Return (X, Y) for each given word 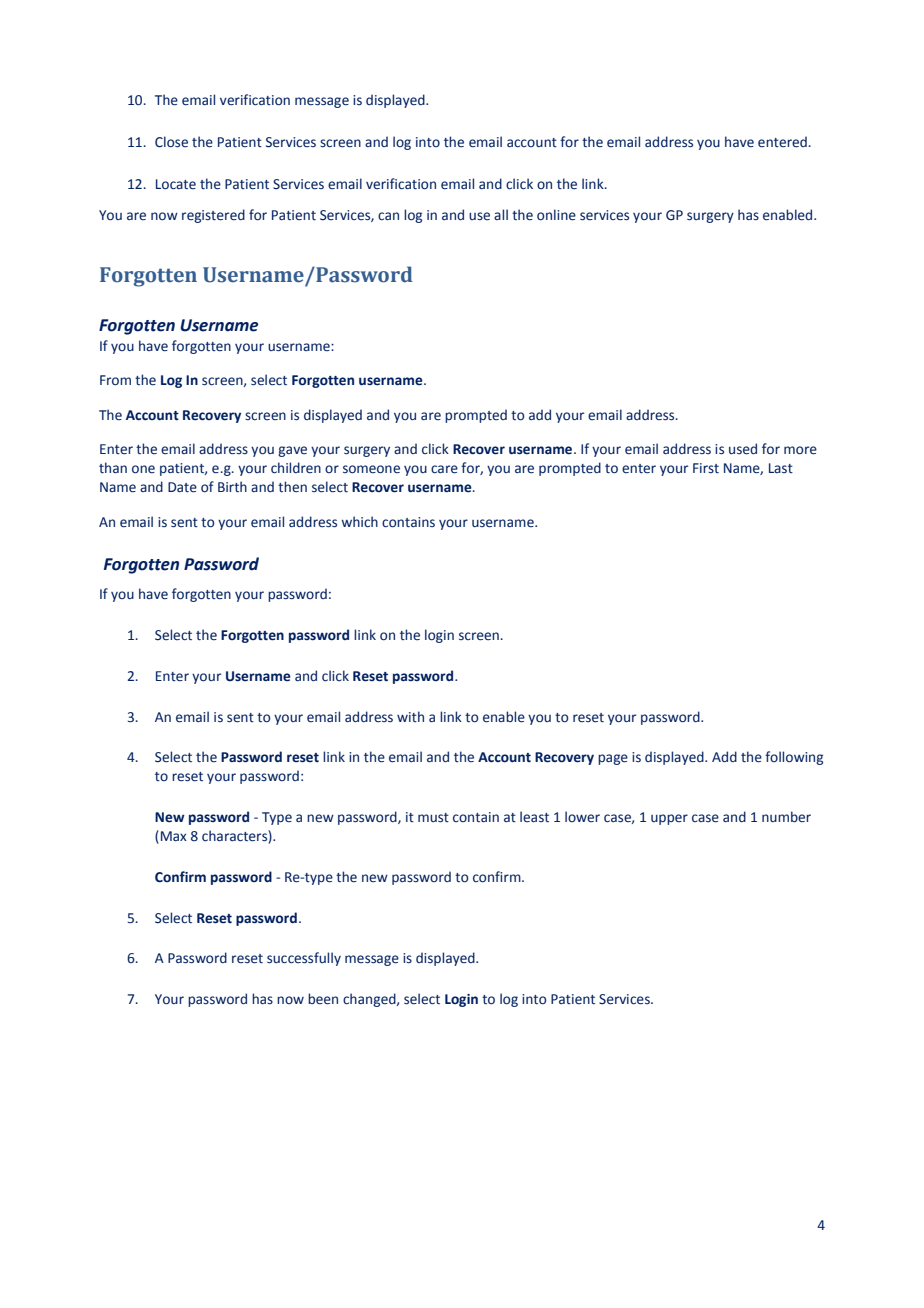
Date (182, 487)
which (359, 521)
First (706, 468)
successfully (304, 959)
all (501, 214)
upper (669, 819)
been (323, 999)
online (556, 215)
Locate (176, 184)
